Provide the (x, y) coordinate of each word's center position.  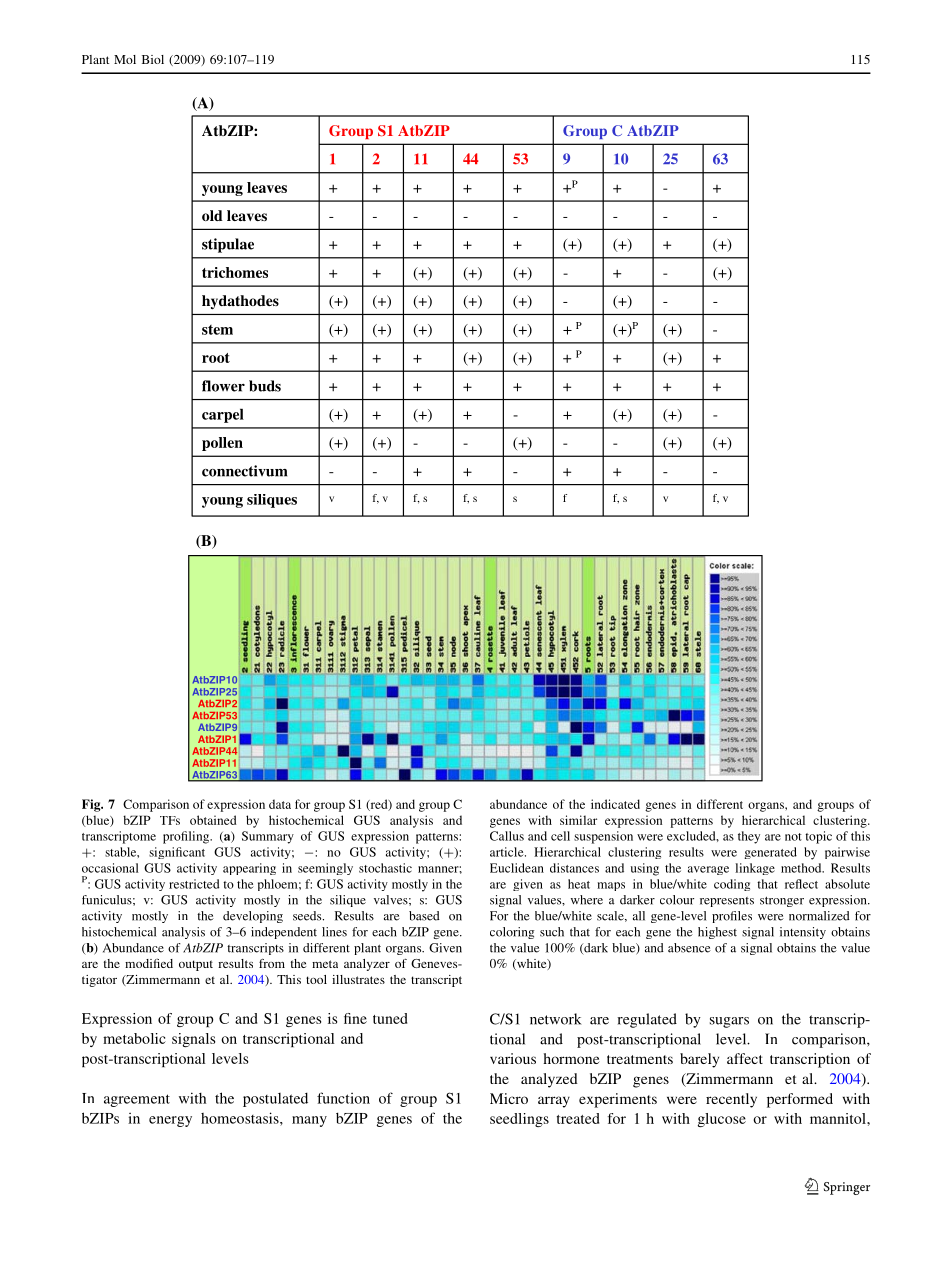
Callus (507, 836)
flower (223, 386)
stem (217, 330)
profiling (187, 837)
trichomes (235, 272)
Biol (153, 59)
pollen (222, 444)
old (212, 215)
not (793, 837)
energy (170, 1121)
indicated (615, 804)
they (749, 837)
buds (265, 386)
